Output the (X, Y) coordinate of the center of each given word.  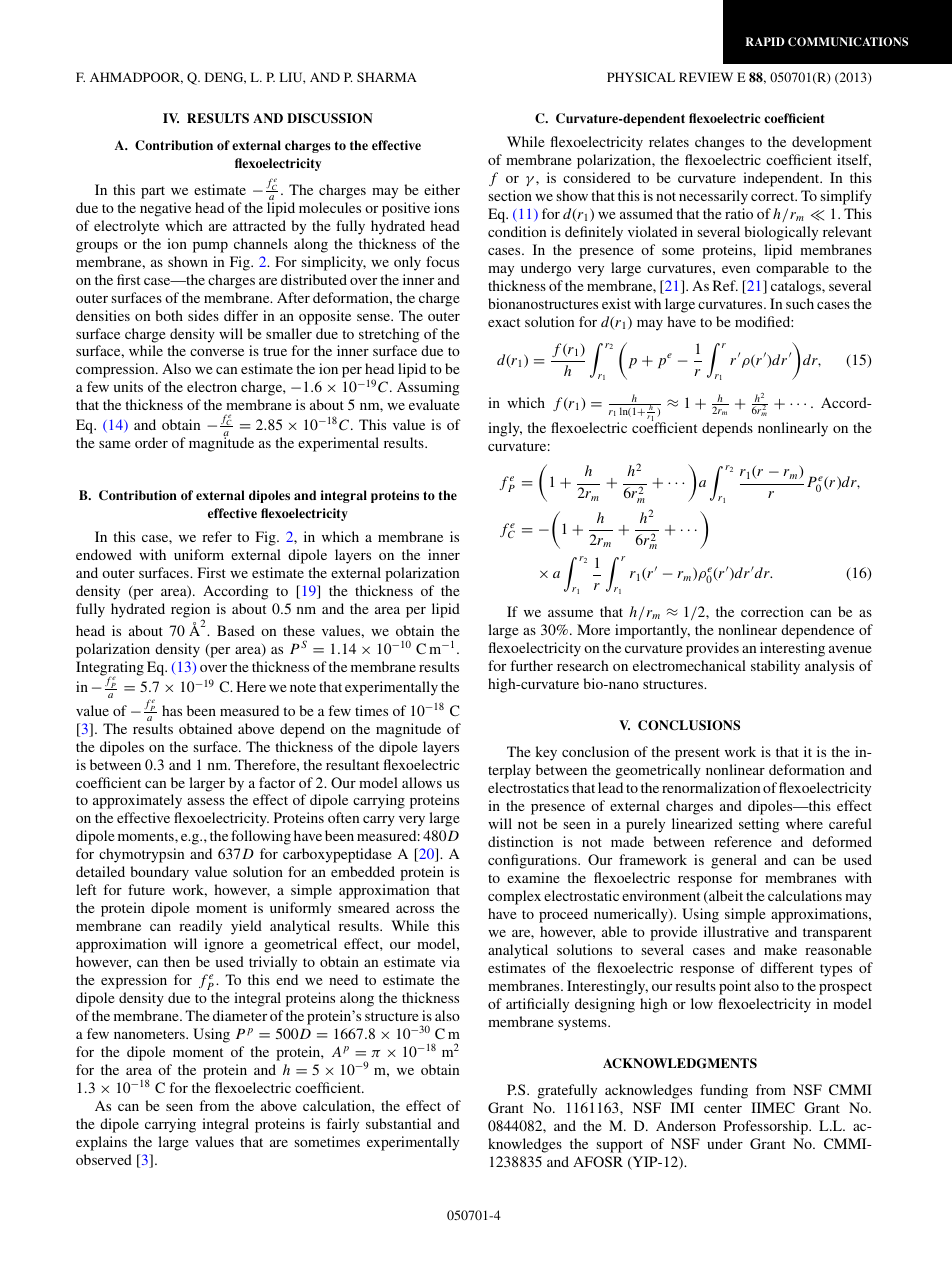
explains (101, 1143)
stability (775, 667)
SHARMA (387, 77)
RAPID (765, 41)
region (190, 612)
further (531, 665)
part (153, 192)
